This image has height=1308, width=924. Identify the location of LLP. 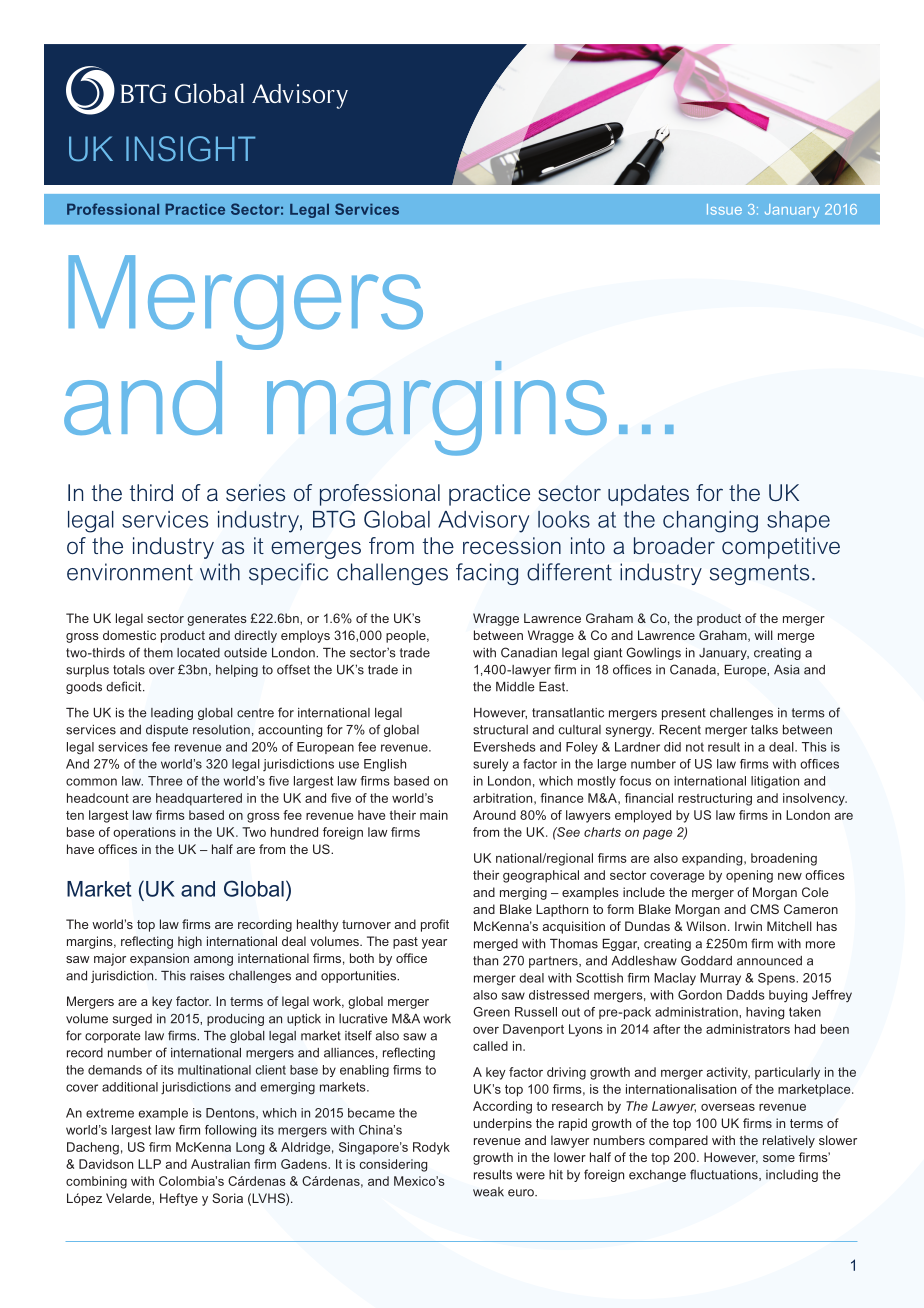
(149, 1164).
